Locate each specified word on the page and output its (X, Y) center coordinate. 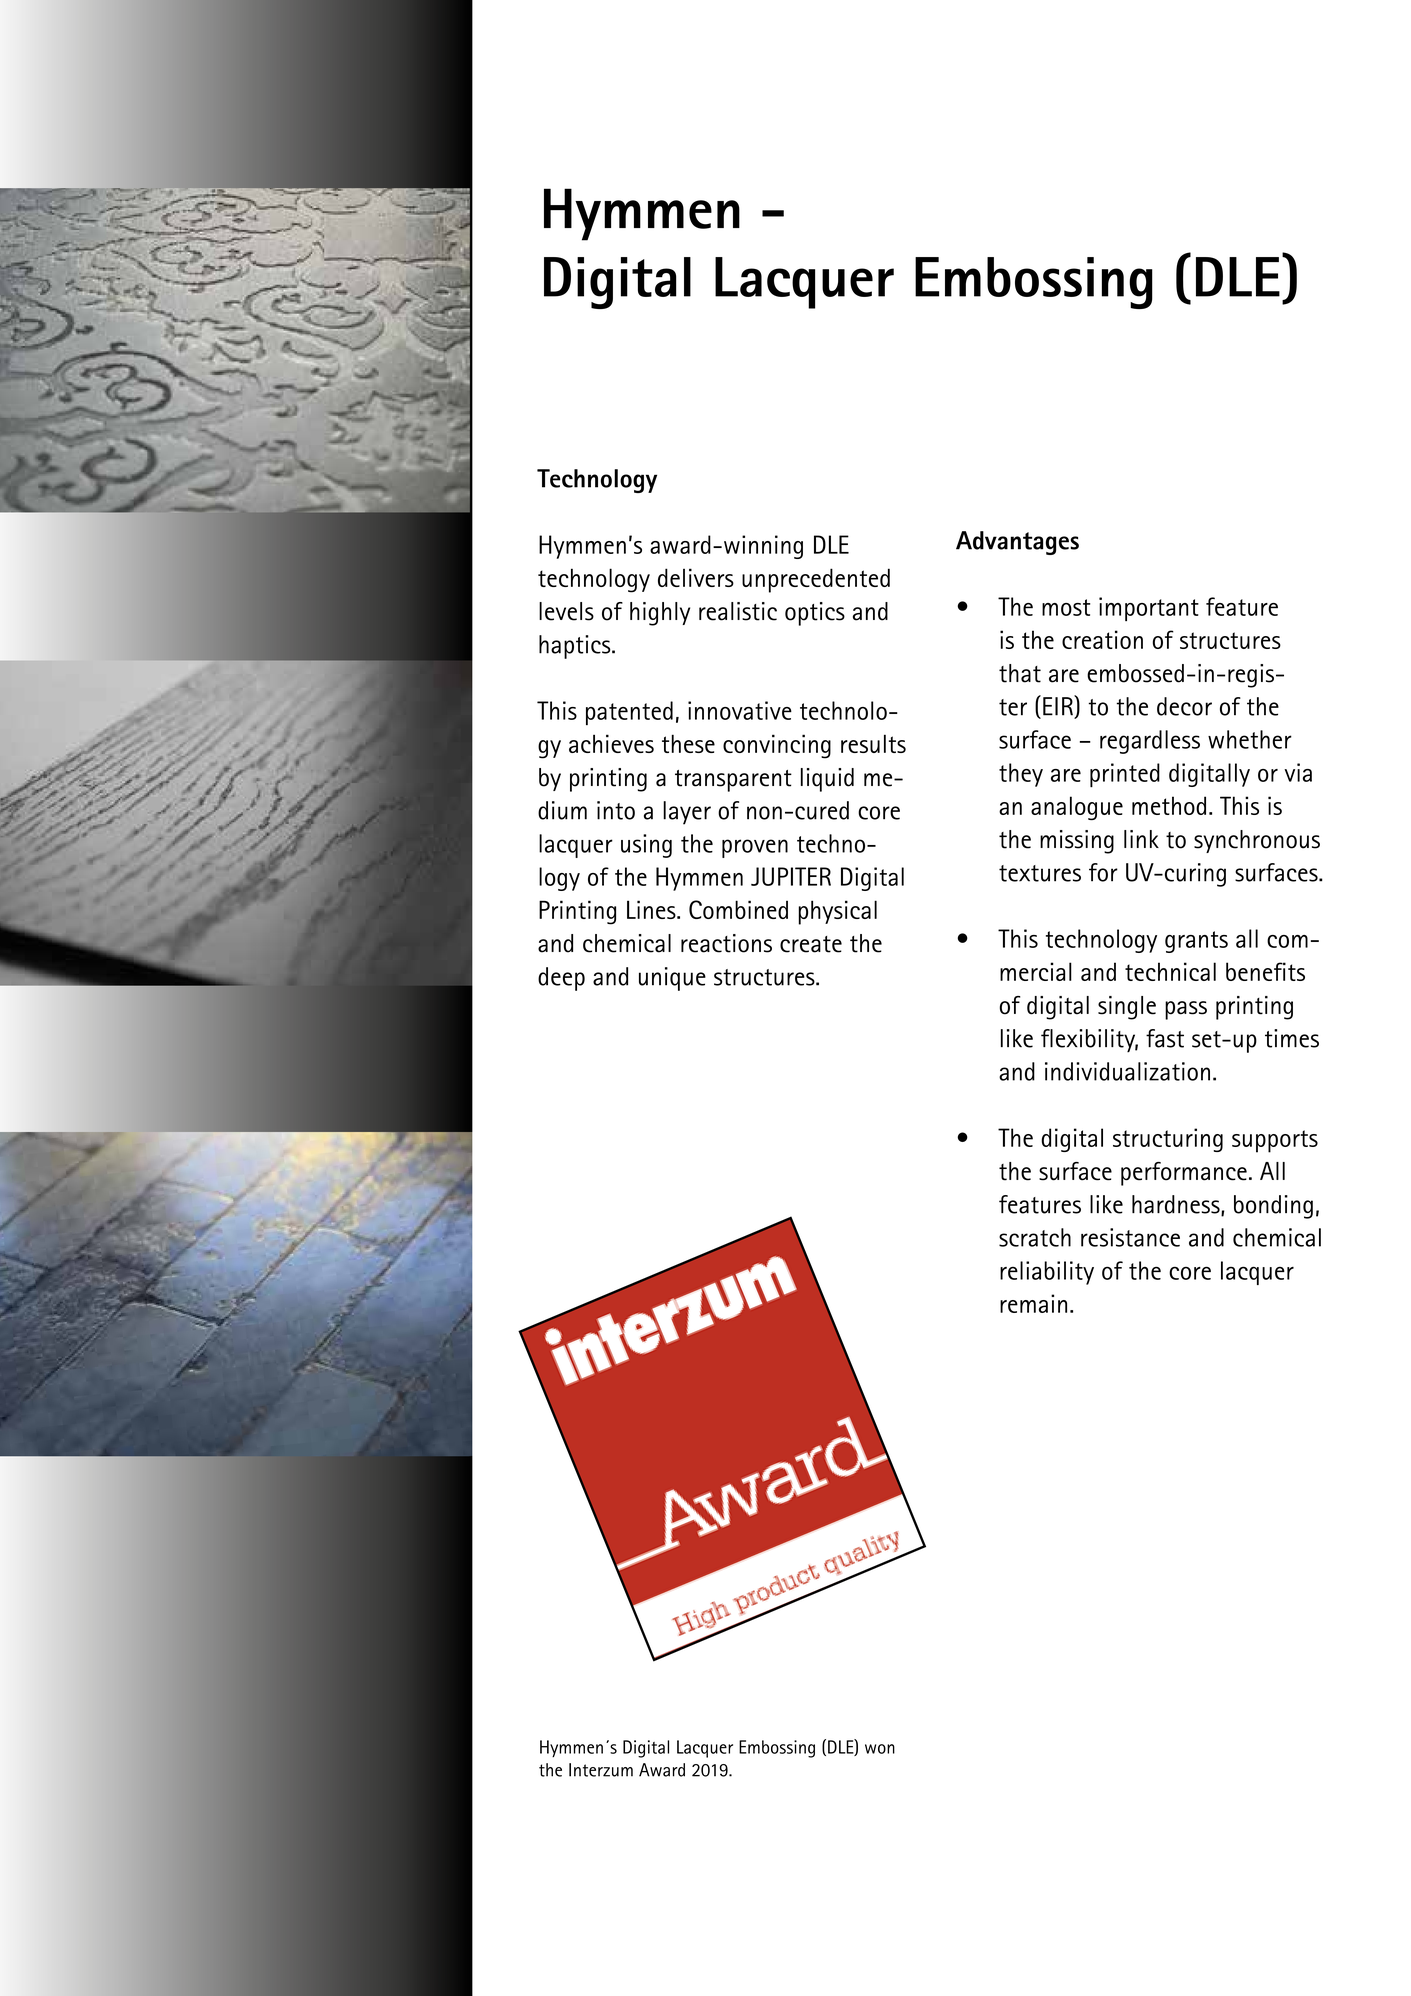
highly (660, 614)
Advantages (1017, 543)
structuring (1168, 1140)
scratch (1035, 1237)
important (1149, 609)
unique (672, 979)
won (880, 1749)
